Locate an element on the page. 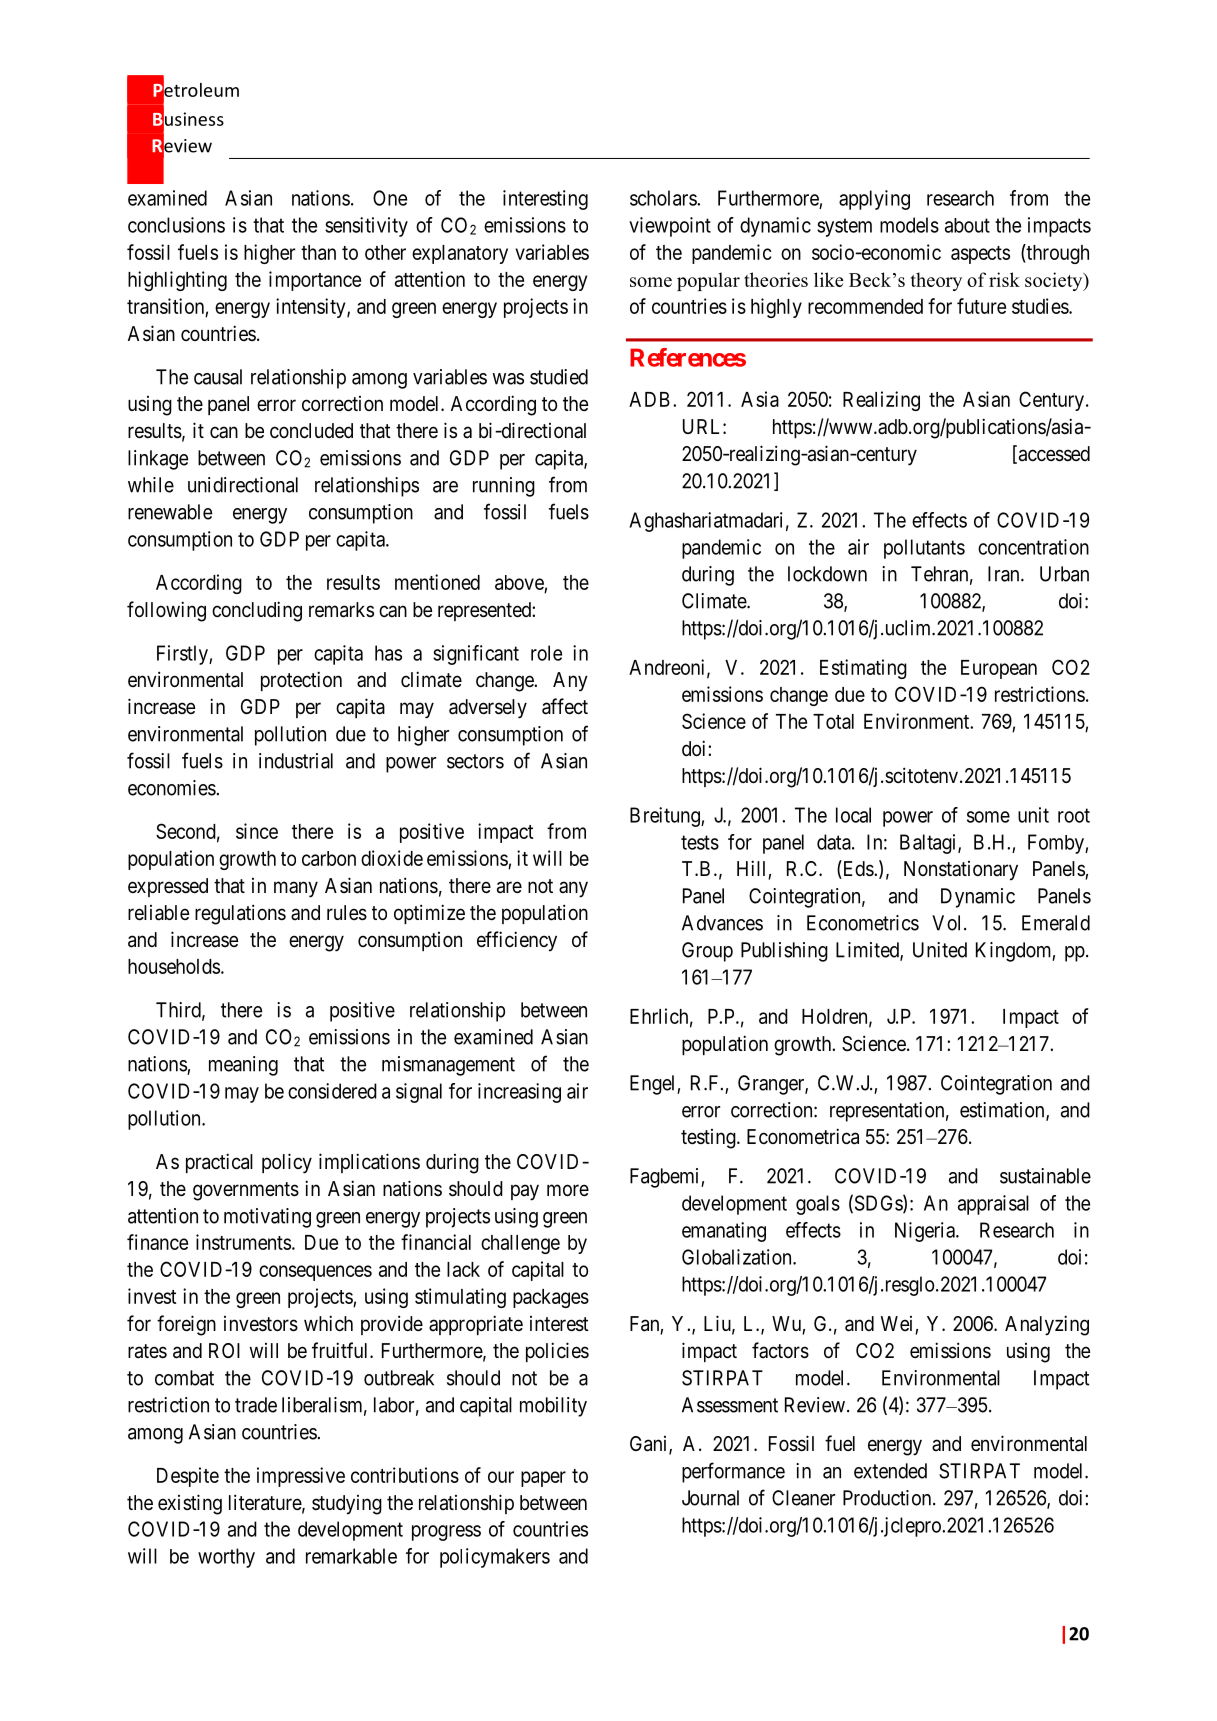 This page has width=1217, height=1721. about is located at coordinates (967, 225).
